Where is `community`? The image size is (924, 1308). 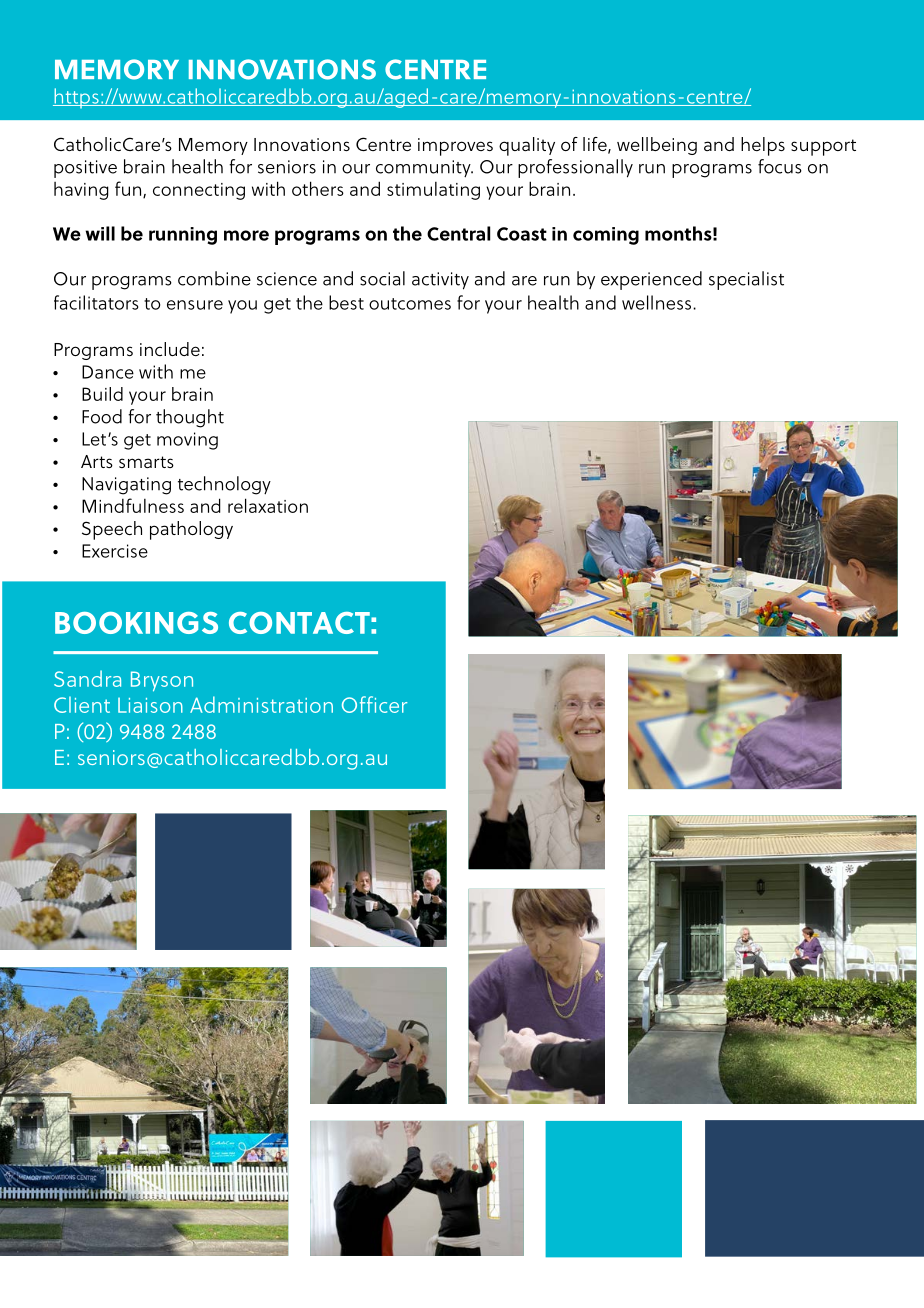 community is located at coordinates (424, 169).
